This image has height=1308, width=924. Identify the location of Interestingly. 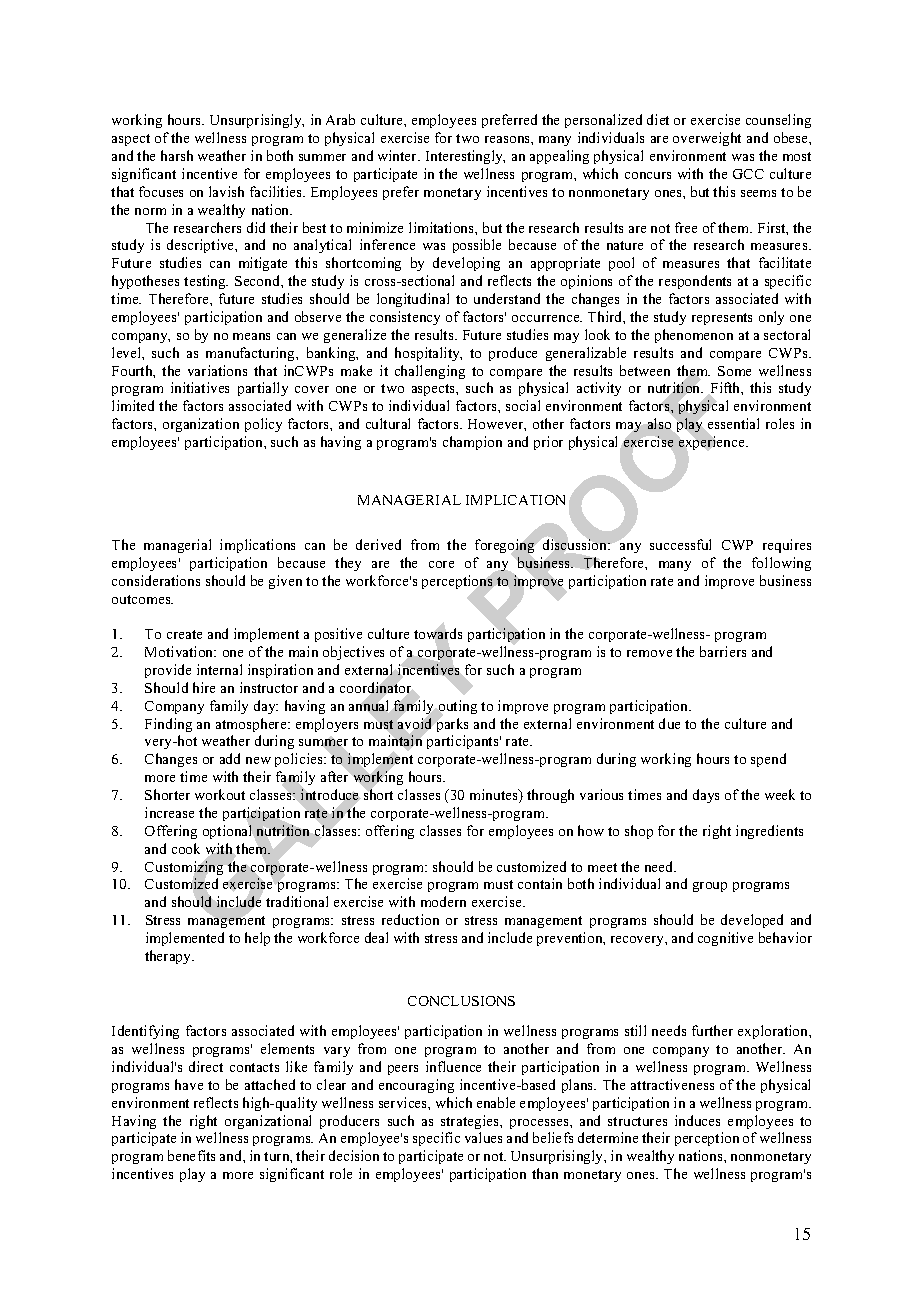
(465, 157).
